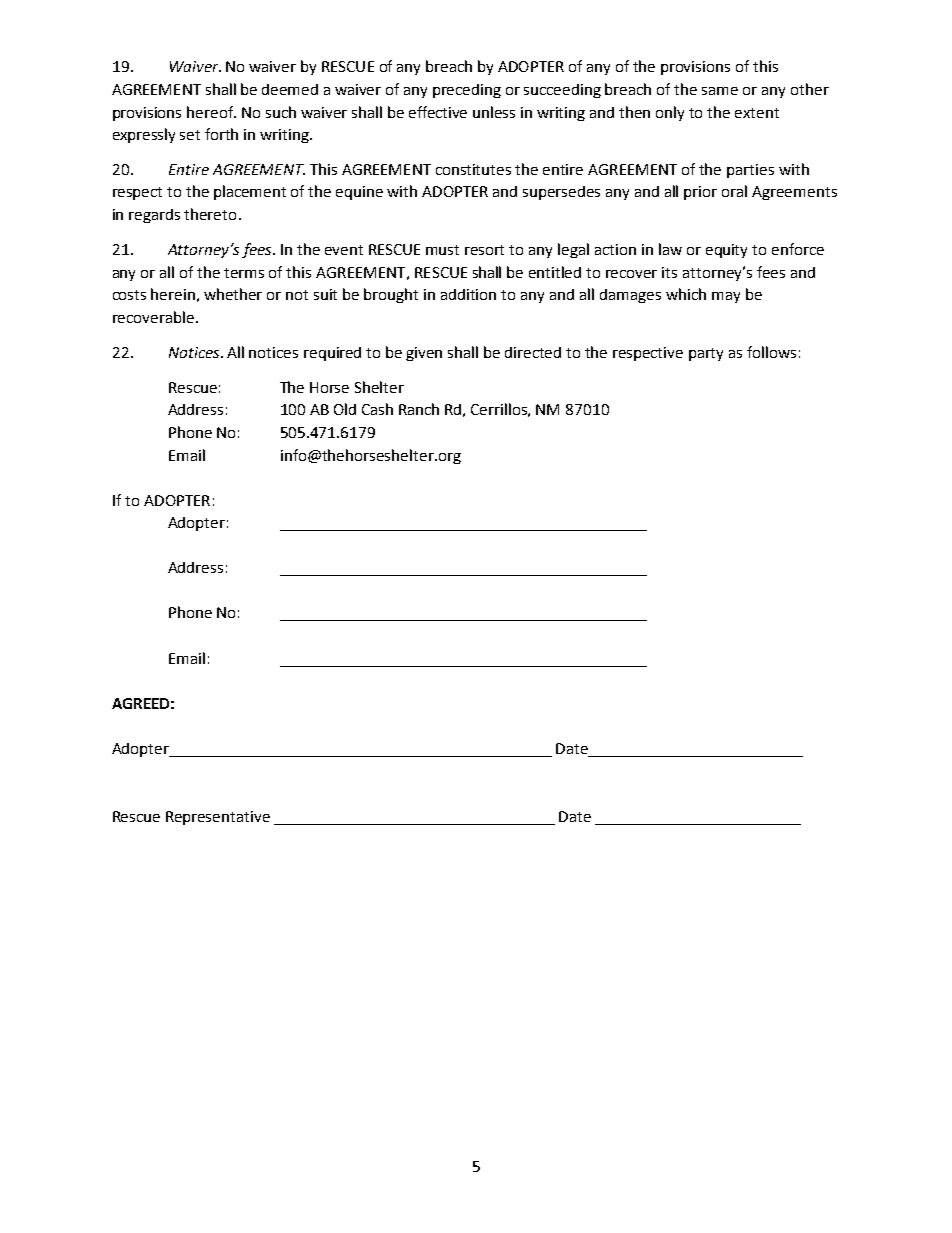  Describe the element at coordinates (419, 409) in the image. I see `Ranch` at that location.
